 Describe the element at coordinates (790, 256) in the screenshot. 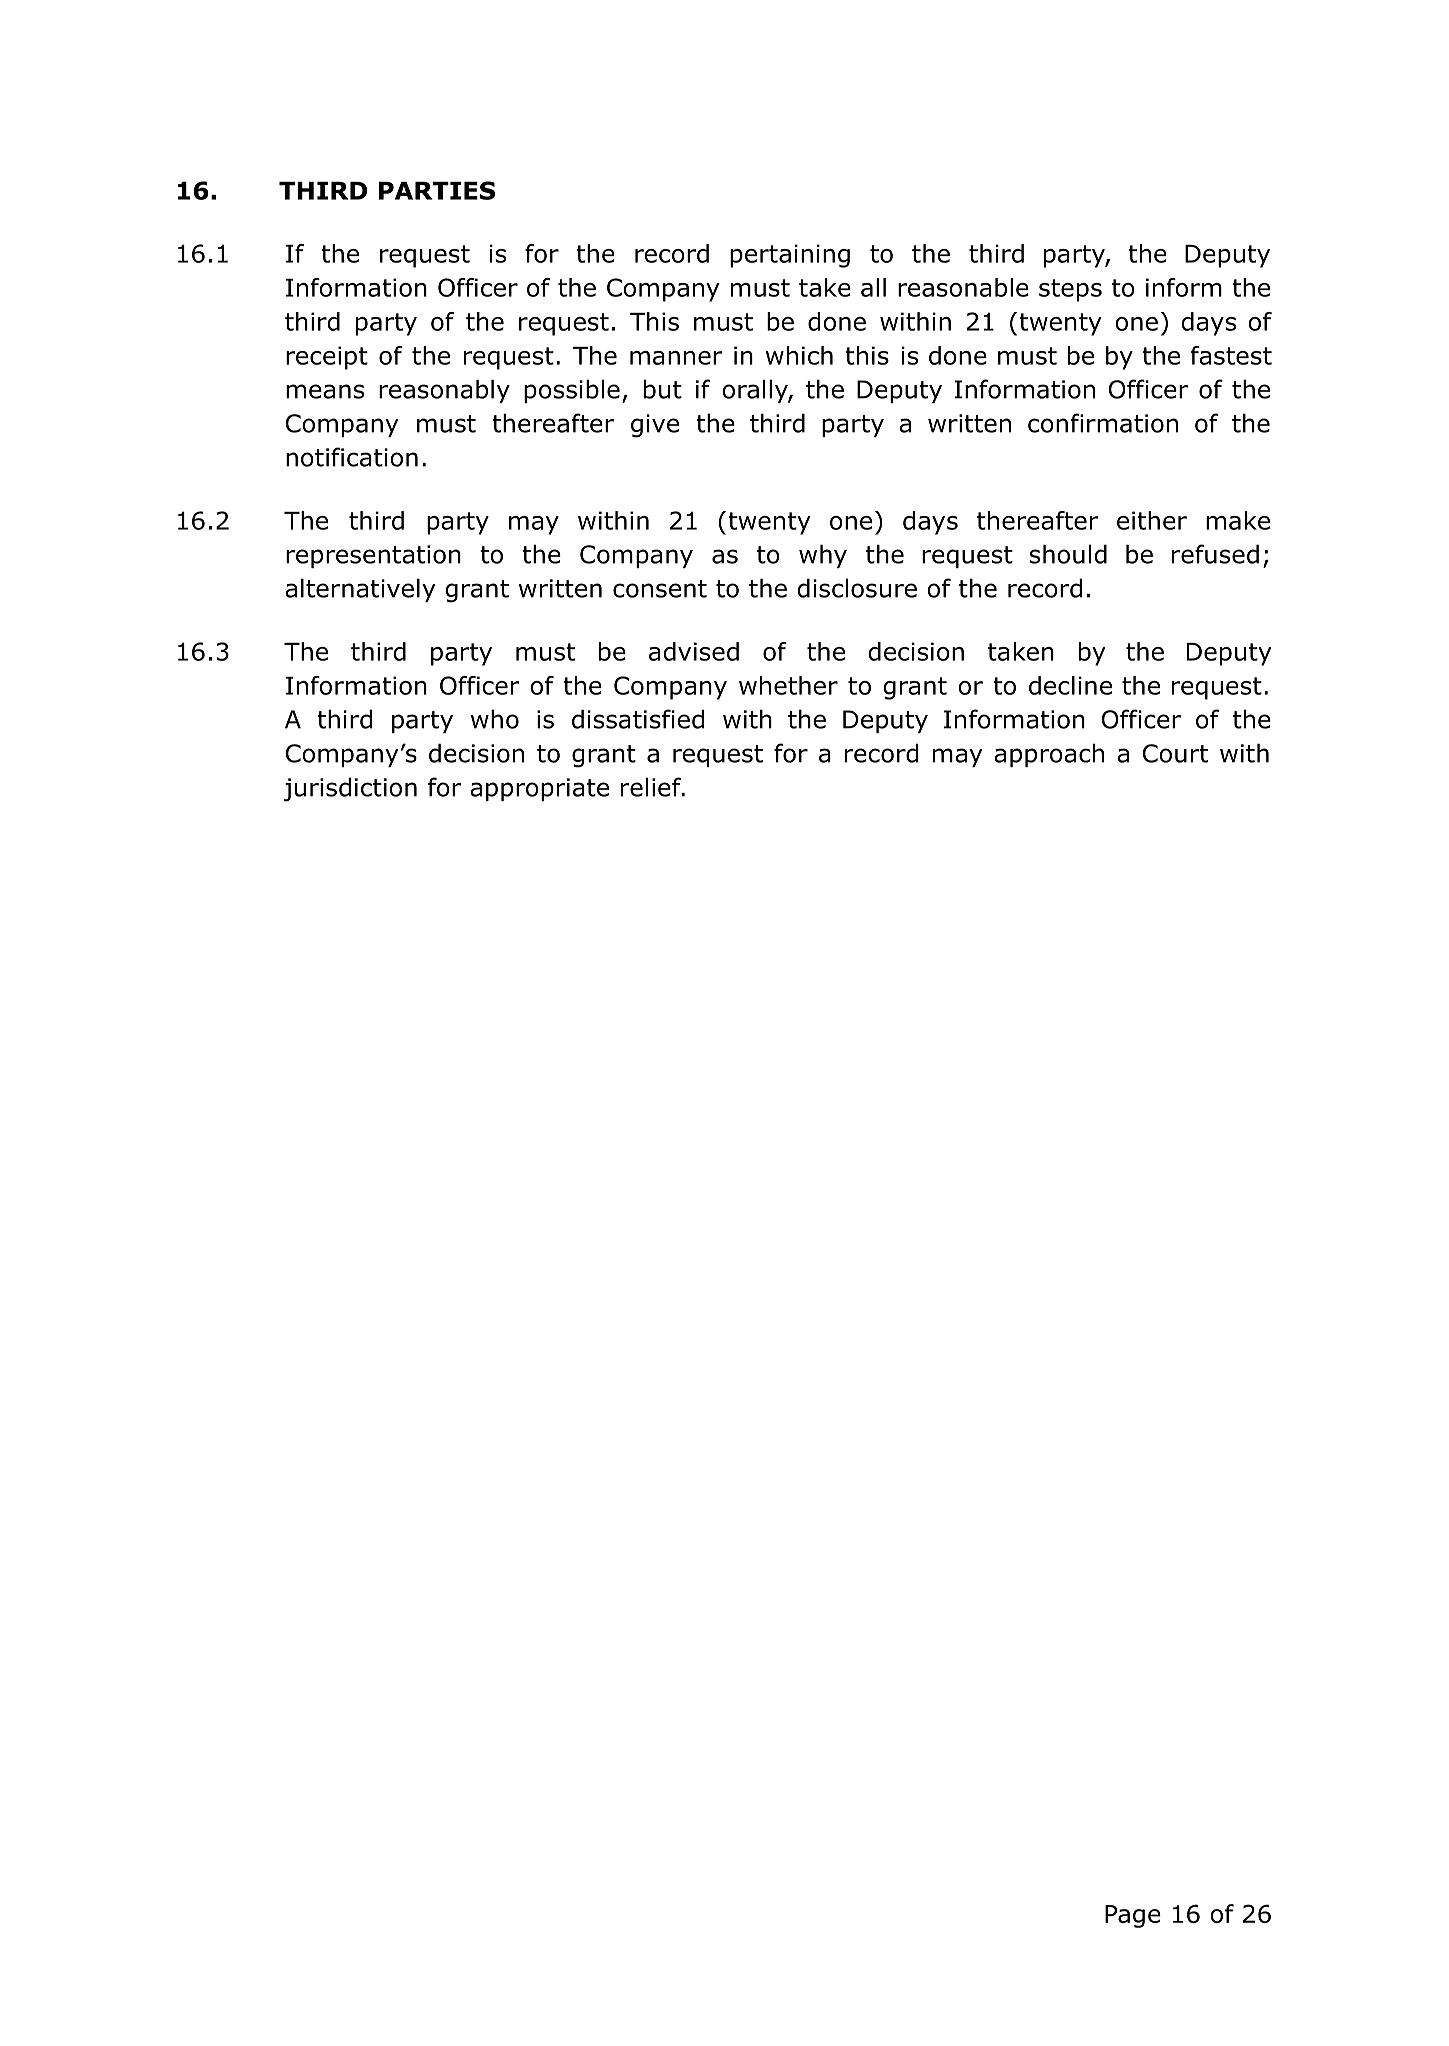

I see `pertaining` at that location.
